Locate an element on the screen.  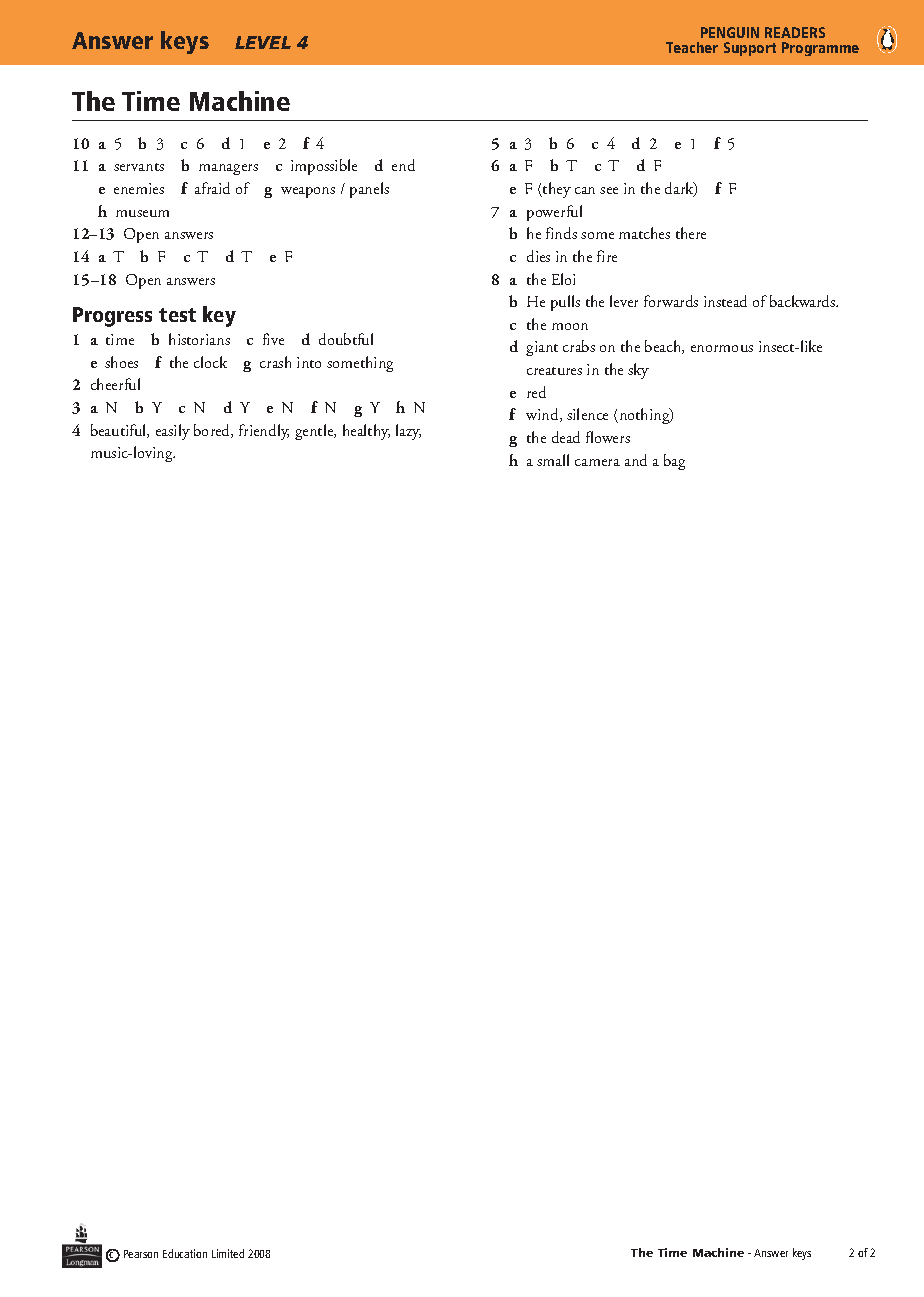
LEVEL is located at coordinates (263, 42).
